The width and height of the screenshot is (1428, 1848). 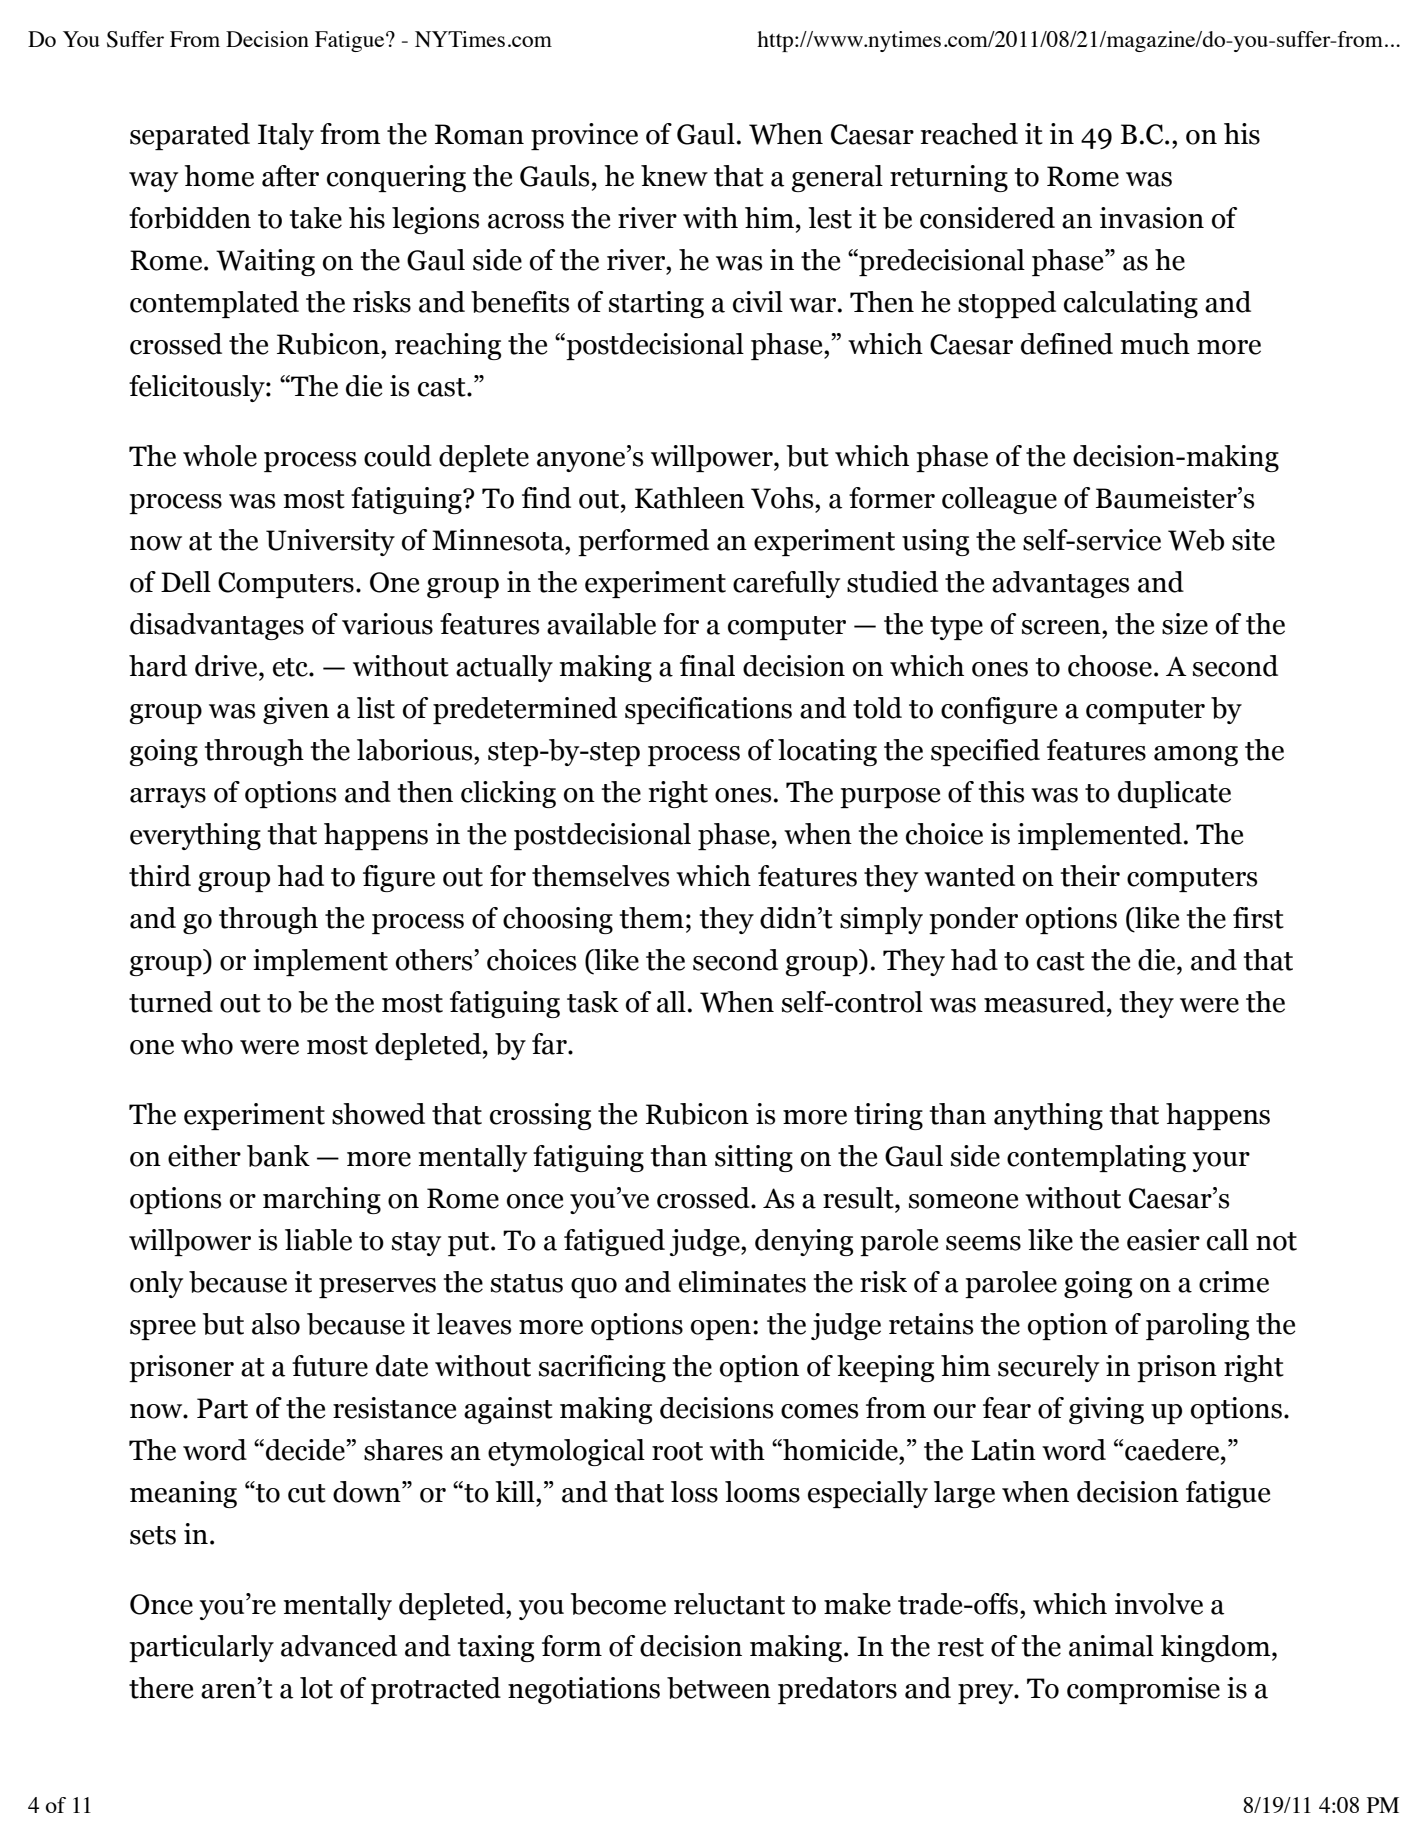 I want to click on choosing, so click(x=558, y=920).
